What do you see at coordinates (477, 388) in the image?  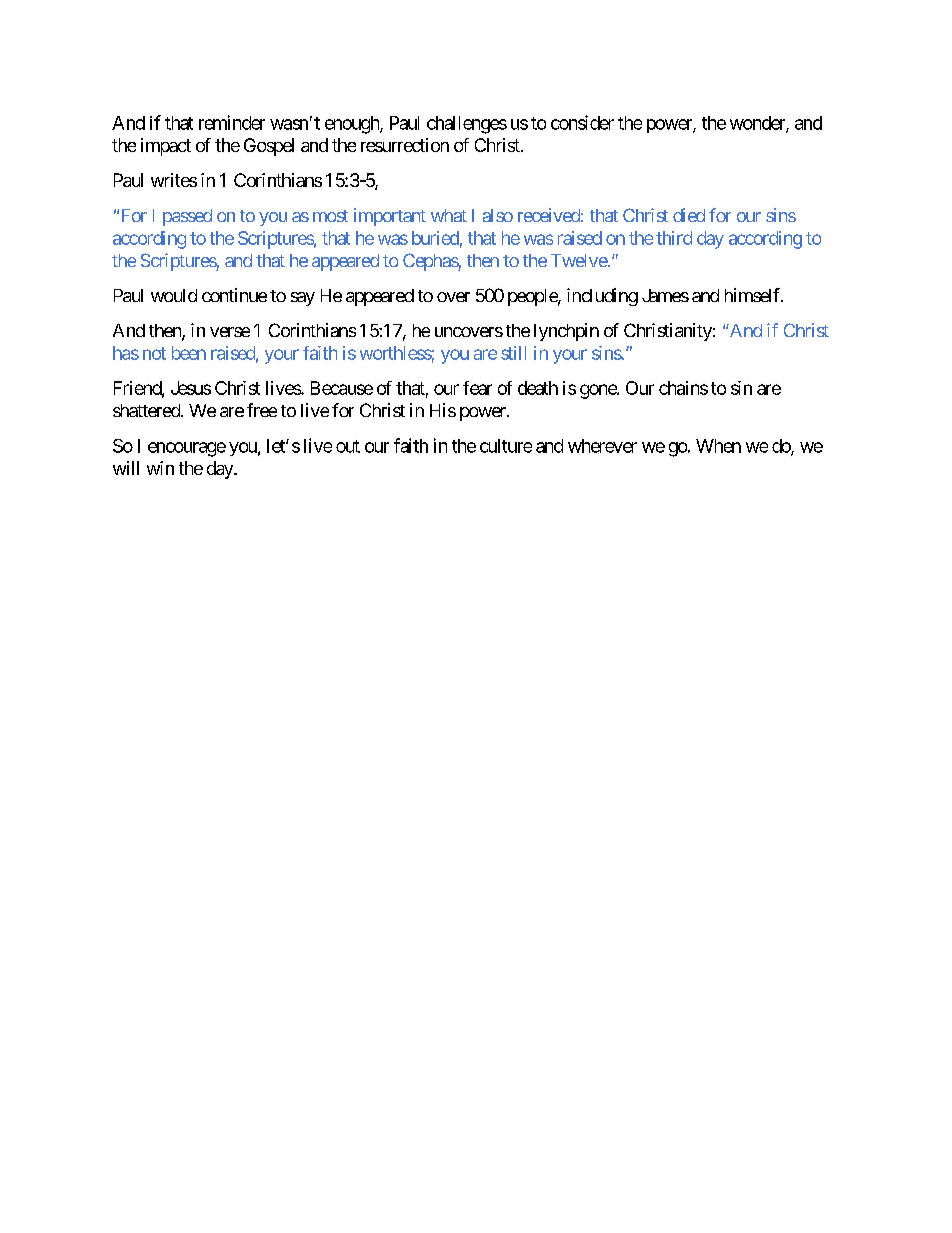 I see `fear` at bounding box center [477, 388].
